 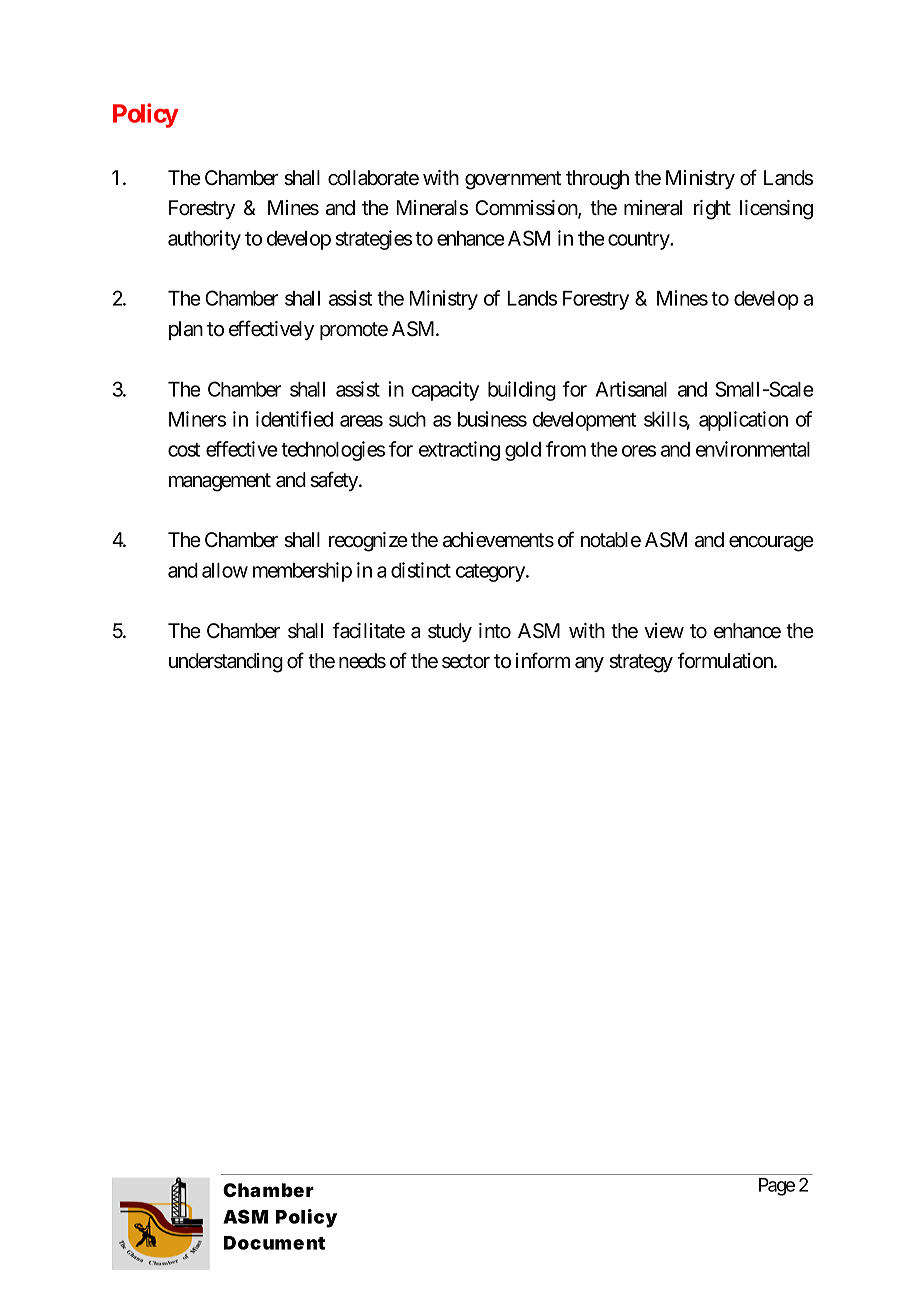 What do you see at coordinates (466, 661) in the page?
I see `sector` at bounding box center [466, 661].
